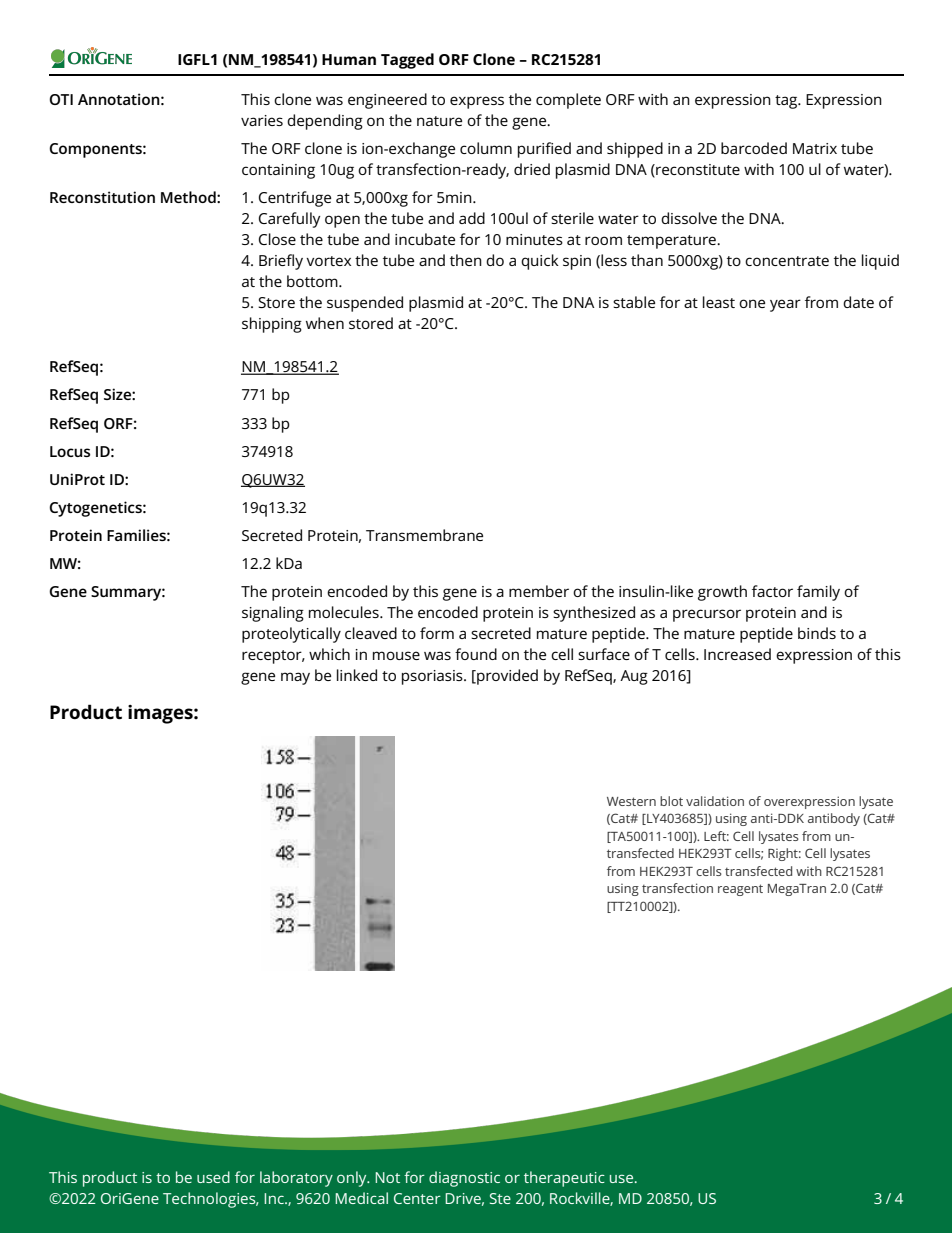 Image resolution: width=952 pixels, height=1233 pixels. What do you see at coordinates (61, 99) in the image?
I see `OTI` at bounding box center [61, 99].
